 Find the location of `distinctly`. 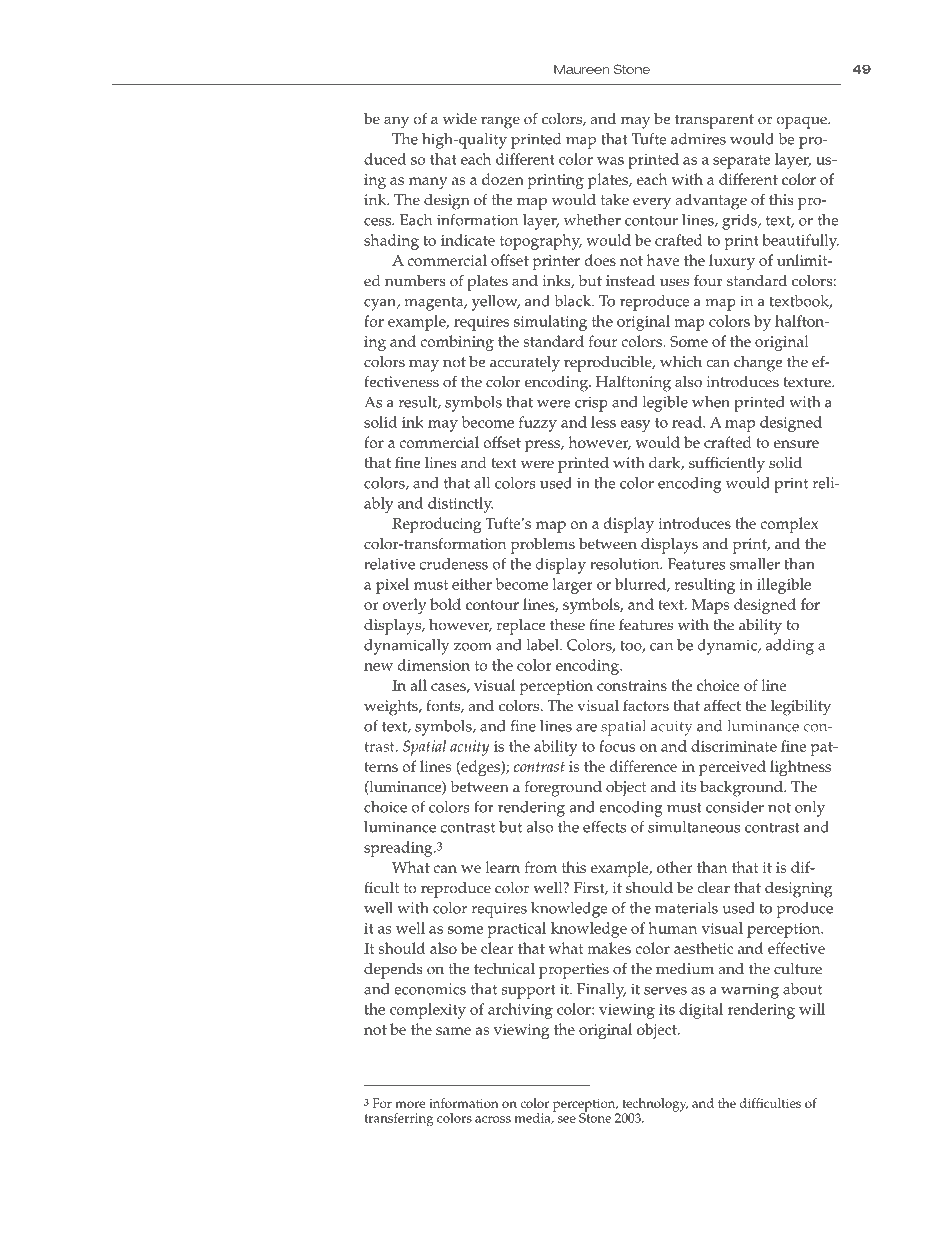

distinctly is located at coordinates (460, 505).
